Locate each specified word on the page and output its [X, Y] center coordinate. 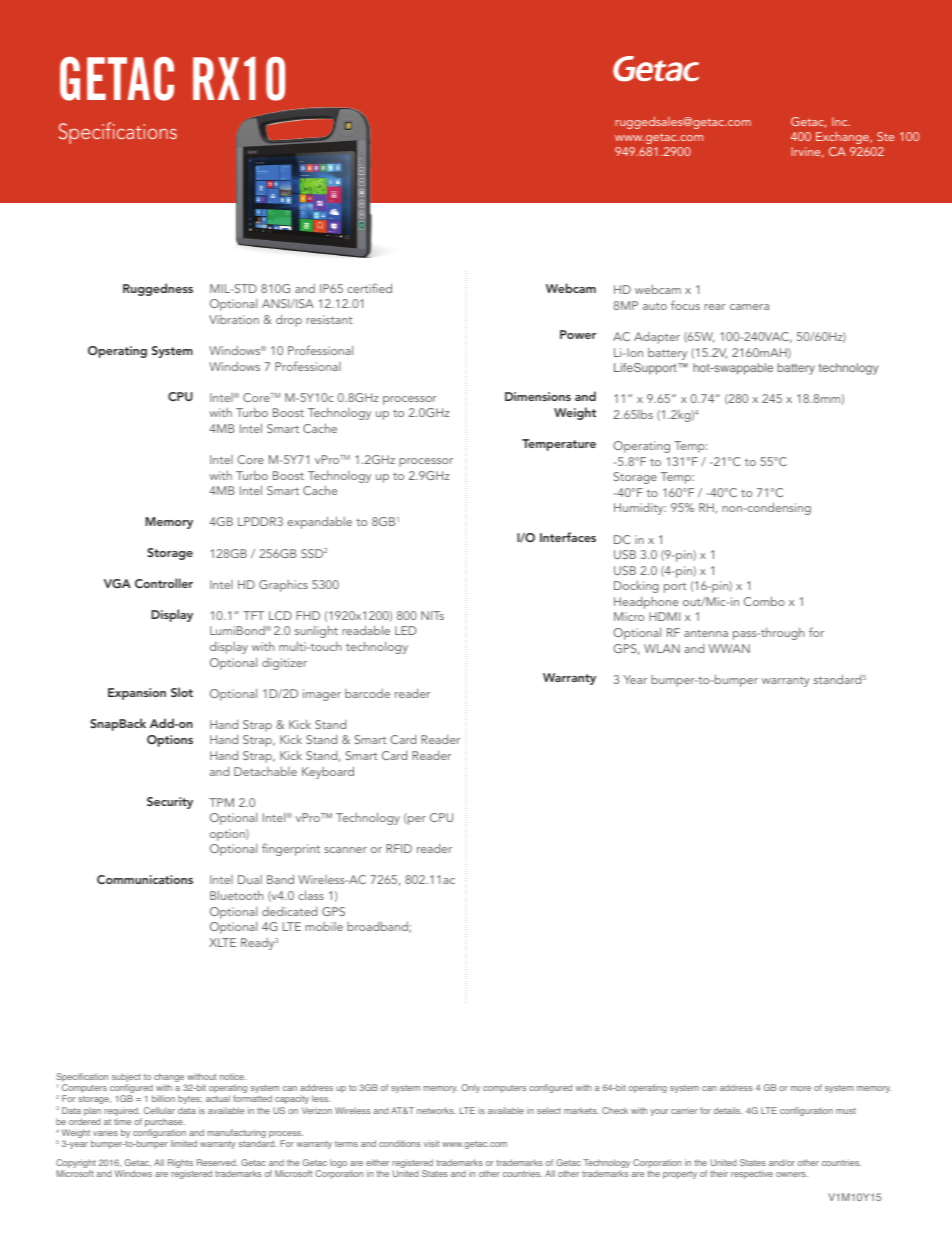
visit [431, 1143]
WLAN [662, 648]
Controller [164, 583]
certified [369, 288]
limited [184, 1143]
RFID [399, 848]
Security [170, 803]
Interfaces [568, 537]
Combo [764, 601]
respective [752, 1174]
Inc [841, 121]
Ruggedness [158, 289]
